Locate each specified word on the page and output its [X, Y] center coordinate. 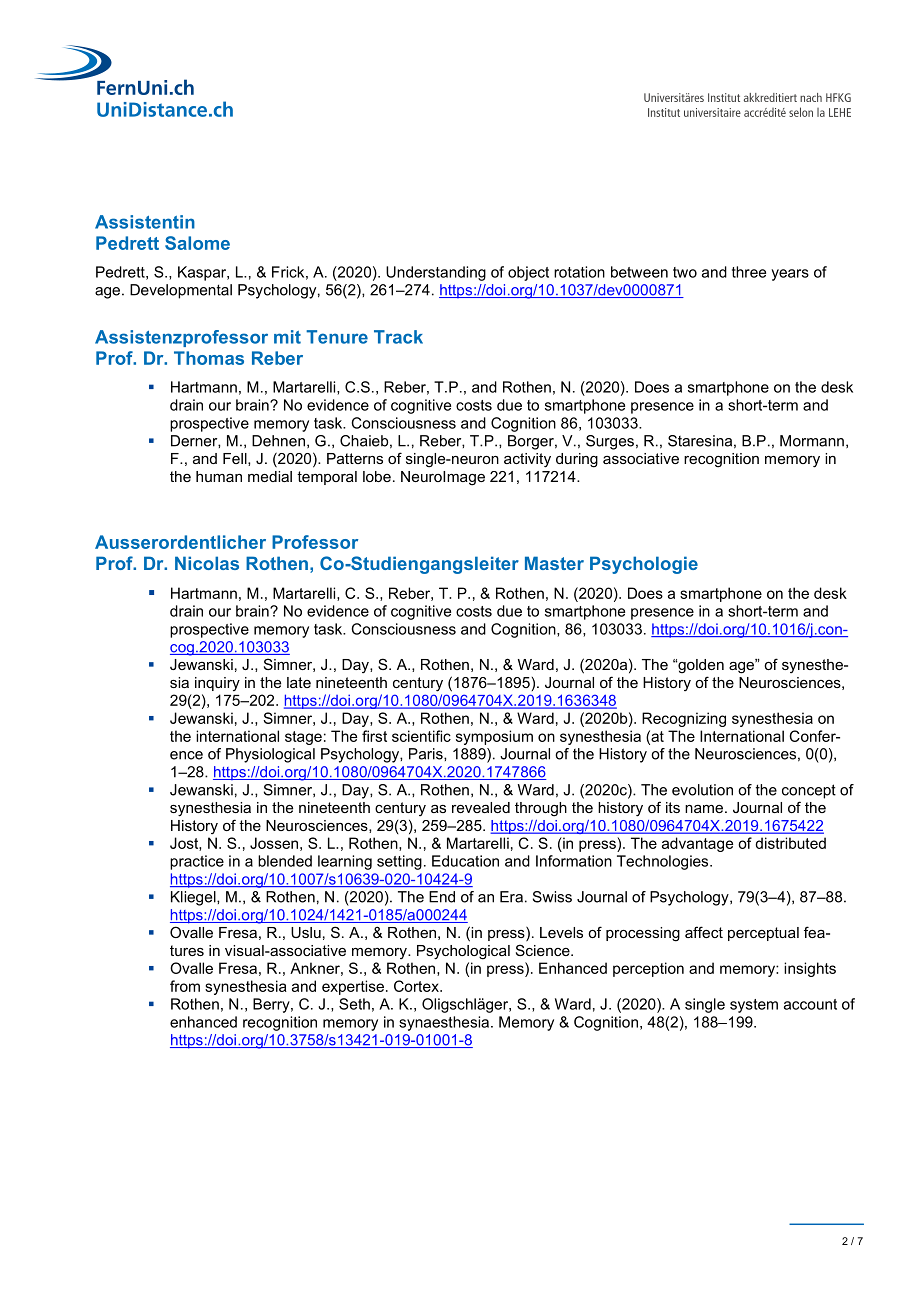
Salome [197, 243]
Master [554, 563]
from [185, 986]
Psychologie [644, 565]
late [299, 682]
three [749, 272]
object [528, 273]
